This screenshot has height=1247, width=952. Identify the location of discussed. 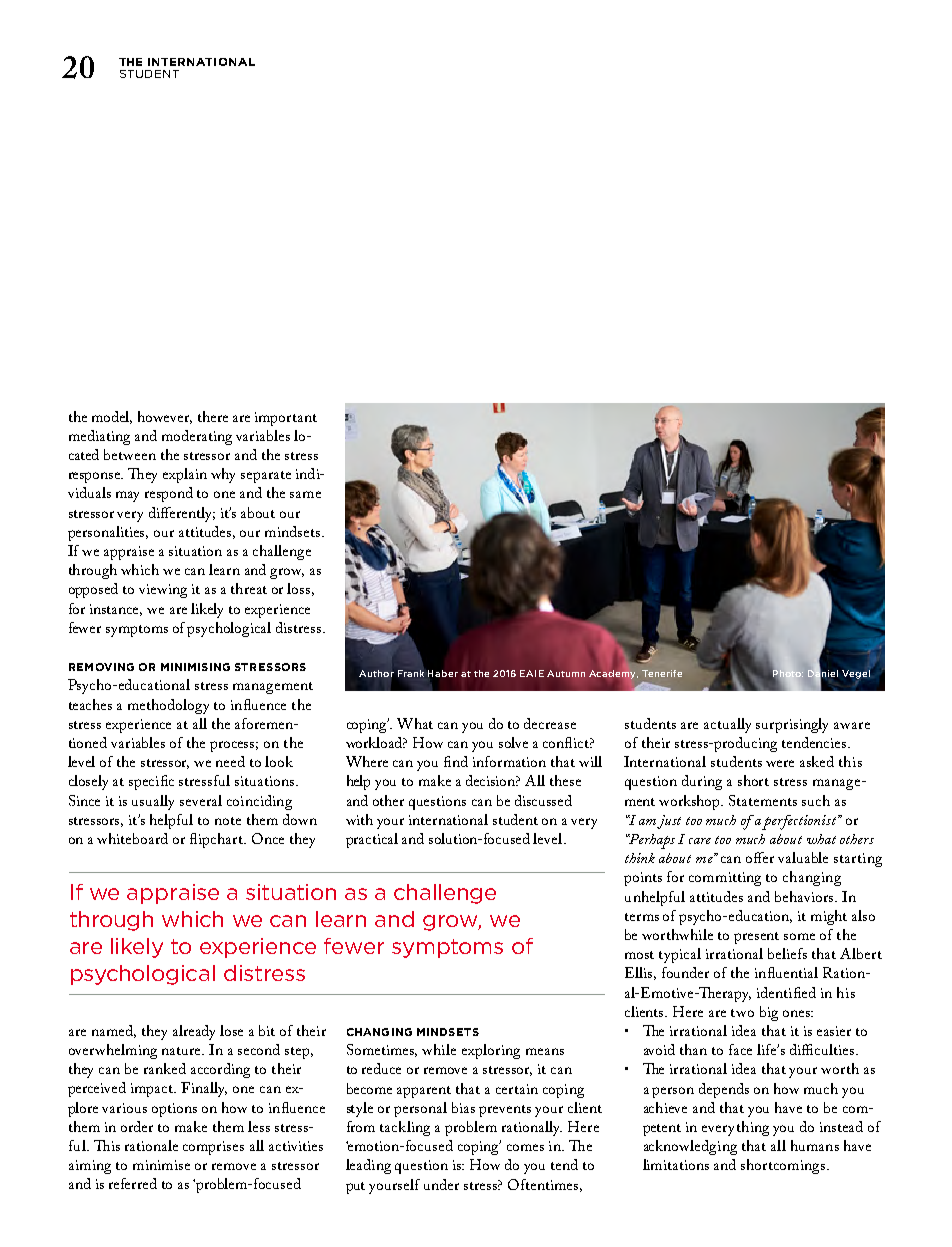
(543, 800).
